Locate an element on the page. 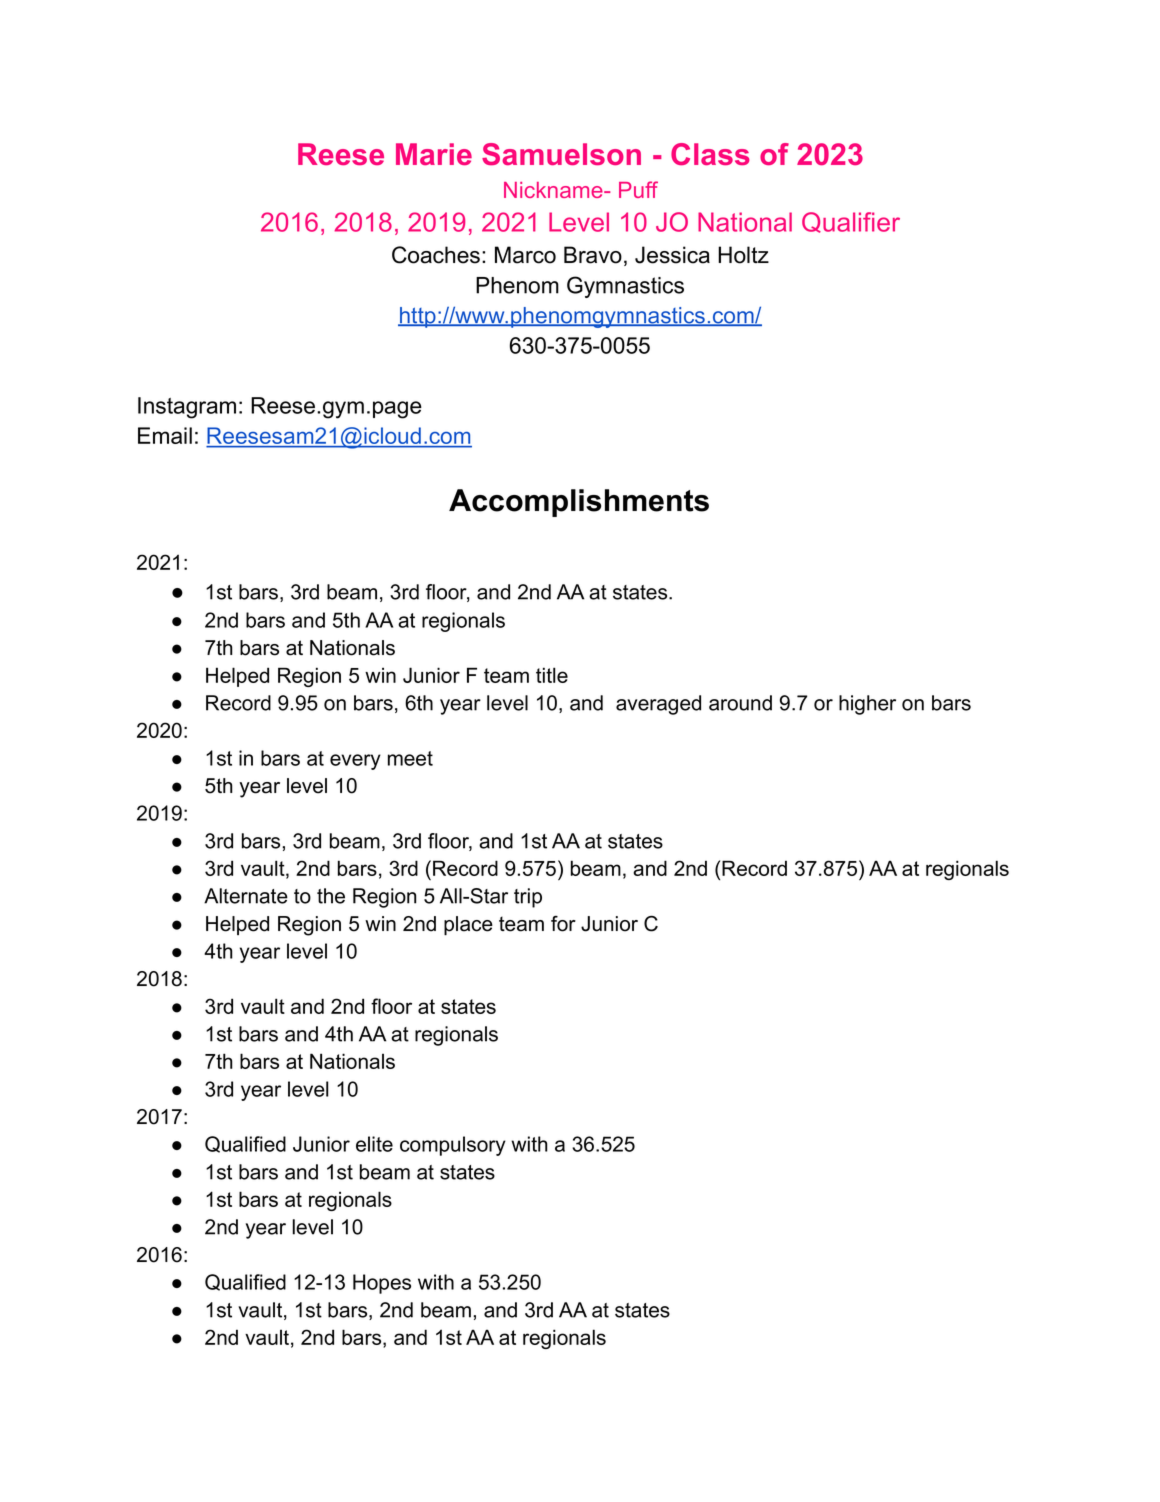 The height and width of the document is (1502, 1160). title is located at coordinates (552, 675).
